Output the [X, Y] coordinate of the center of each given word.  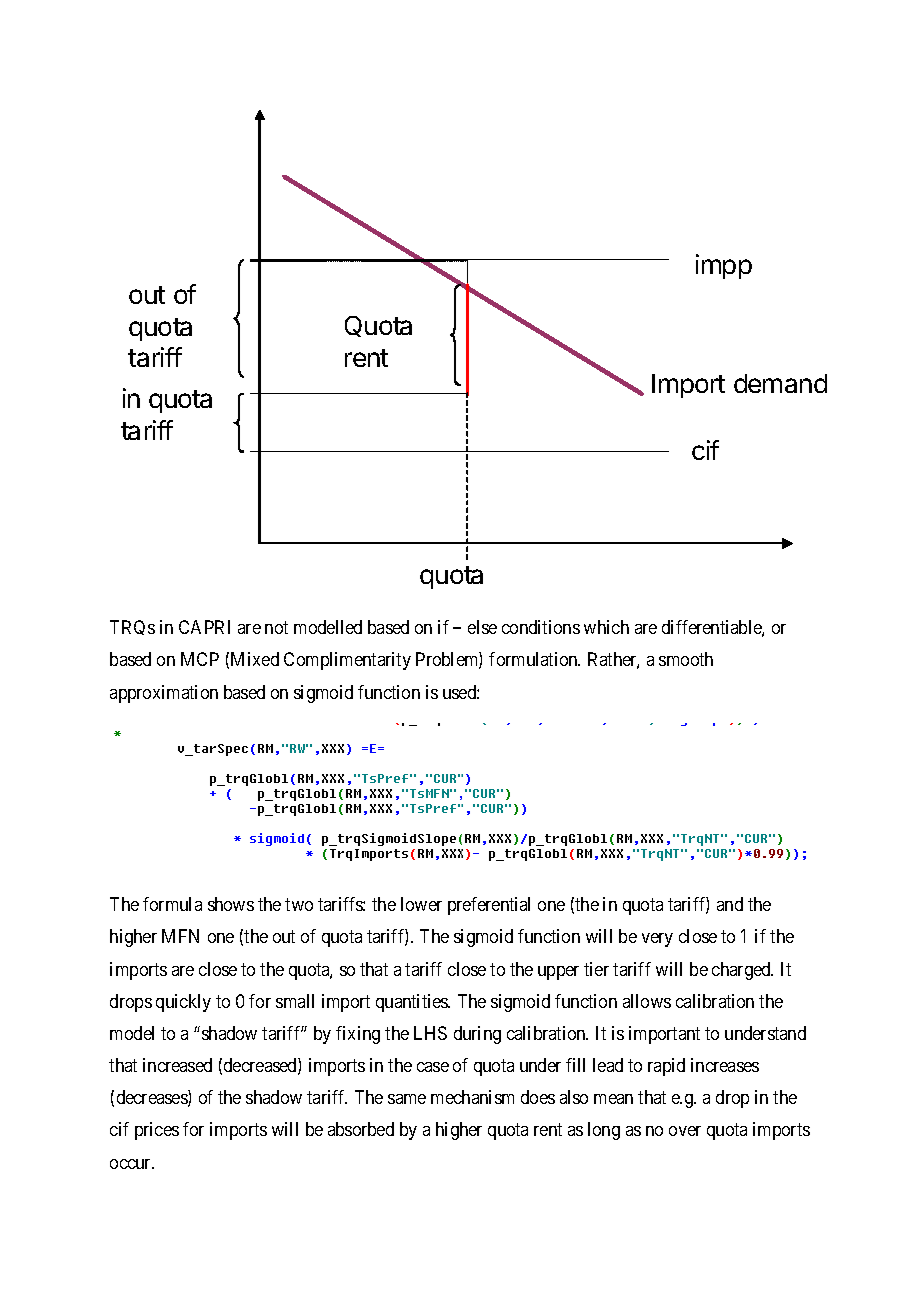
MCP [200, 659]
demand [780, 383]
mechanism [472, 1097]
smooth [686, 659]
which [606, 627]
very [657, 940]
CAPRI [204, 627]
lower [421, 904]
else [482, 627]
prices [157, 1131]
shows [231, 904]
